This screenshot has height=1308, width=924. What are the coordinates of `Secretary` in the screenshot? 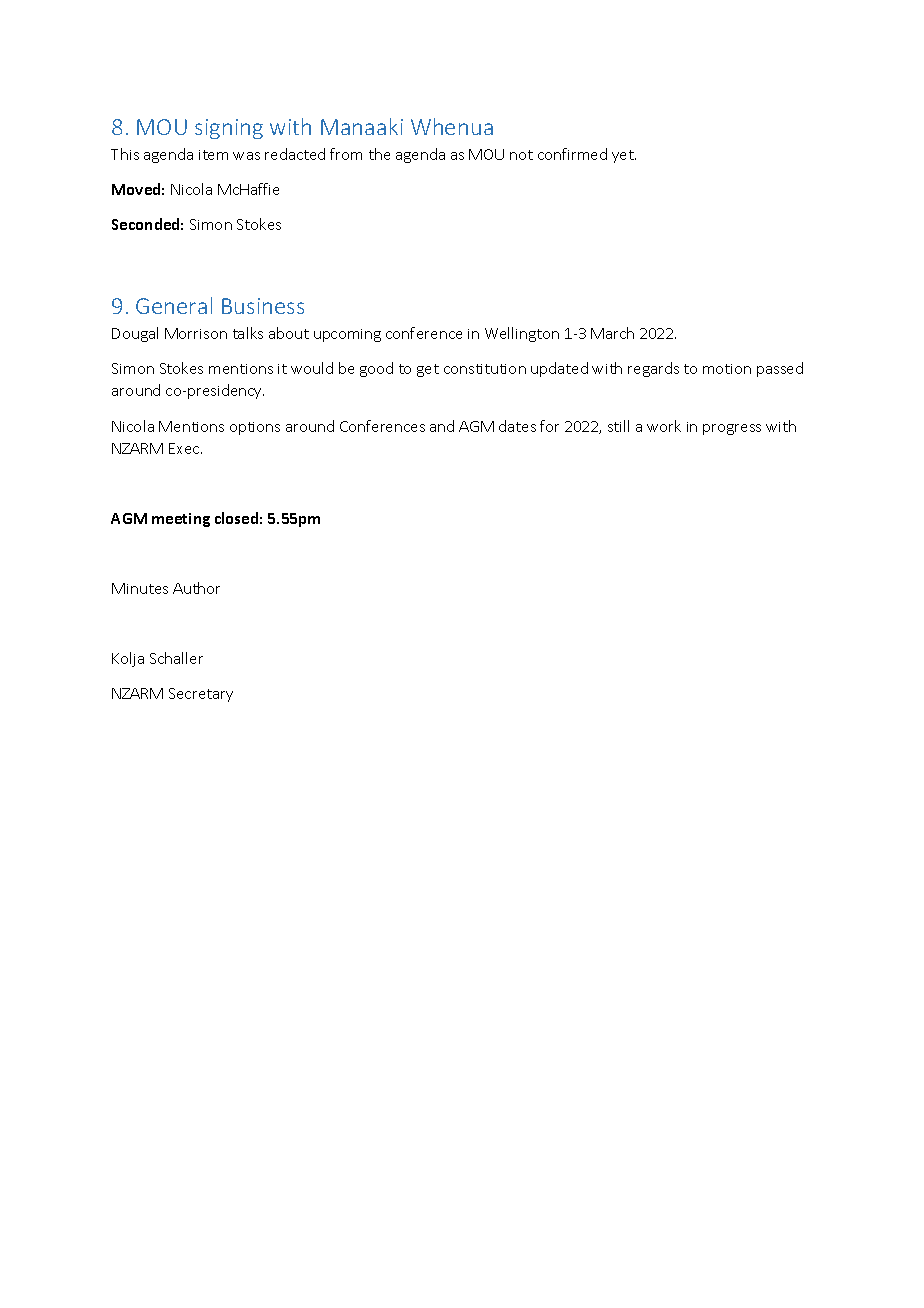 It's located at (201, 695).
